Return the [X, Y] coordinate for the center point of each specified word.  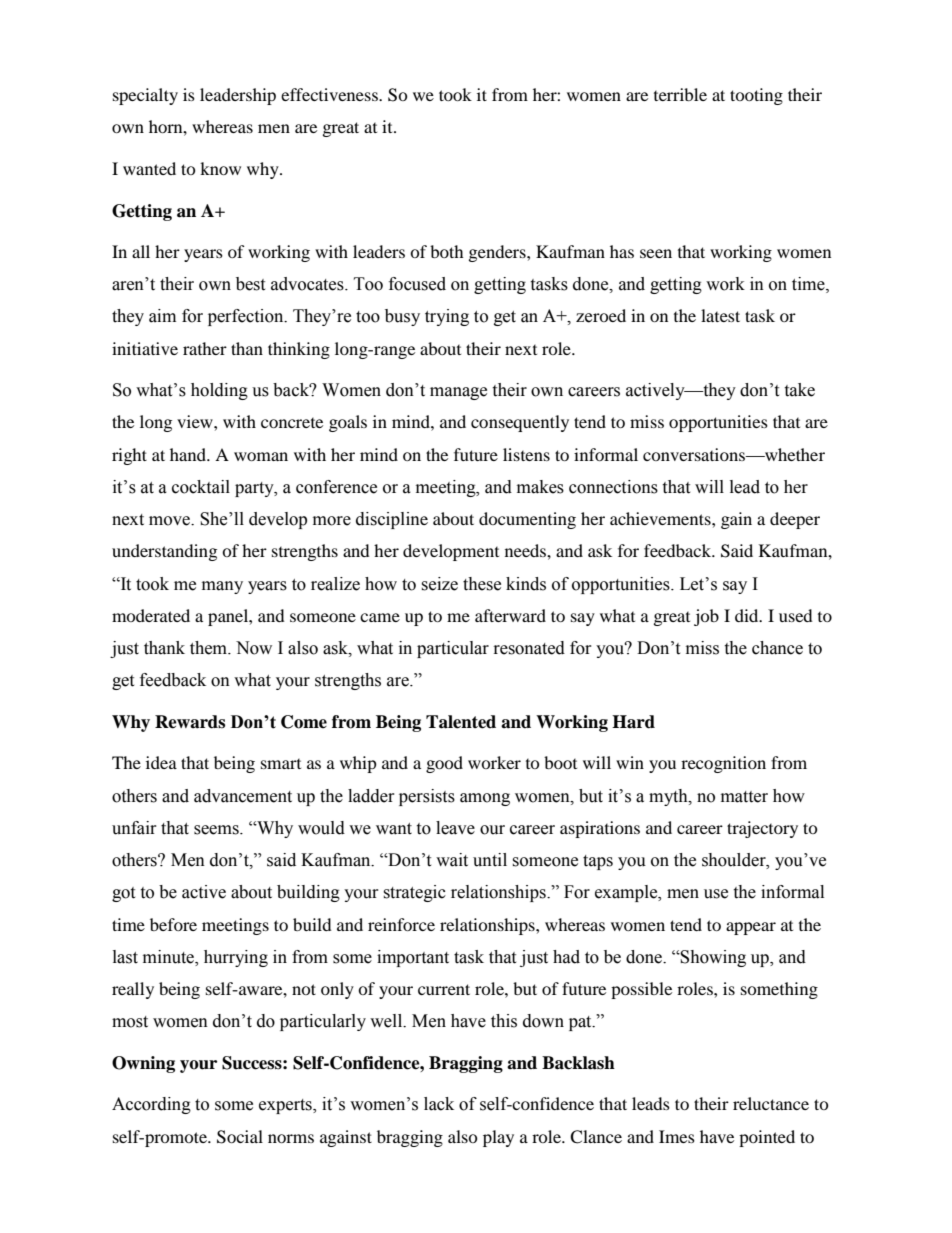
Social [240, 1137]
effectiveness [330, 94]
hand [189, 454]
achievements [661, 518]
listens [526, 454]
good [444, 764]
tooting [756, 96]
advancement [243, 796]
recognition [723, 764]
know [220, 168]
